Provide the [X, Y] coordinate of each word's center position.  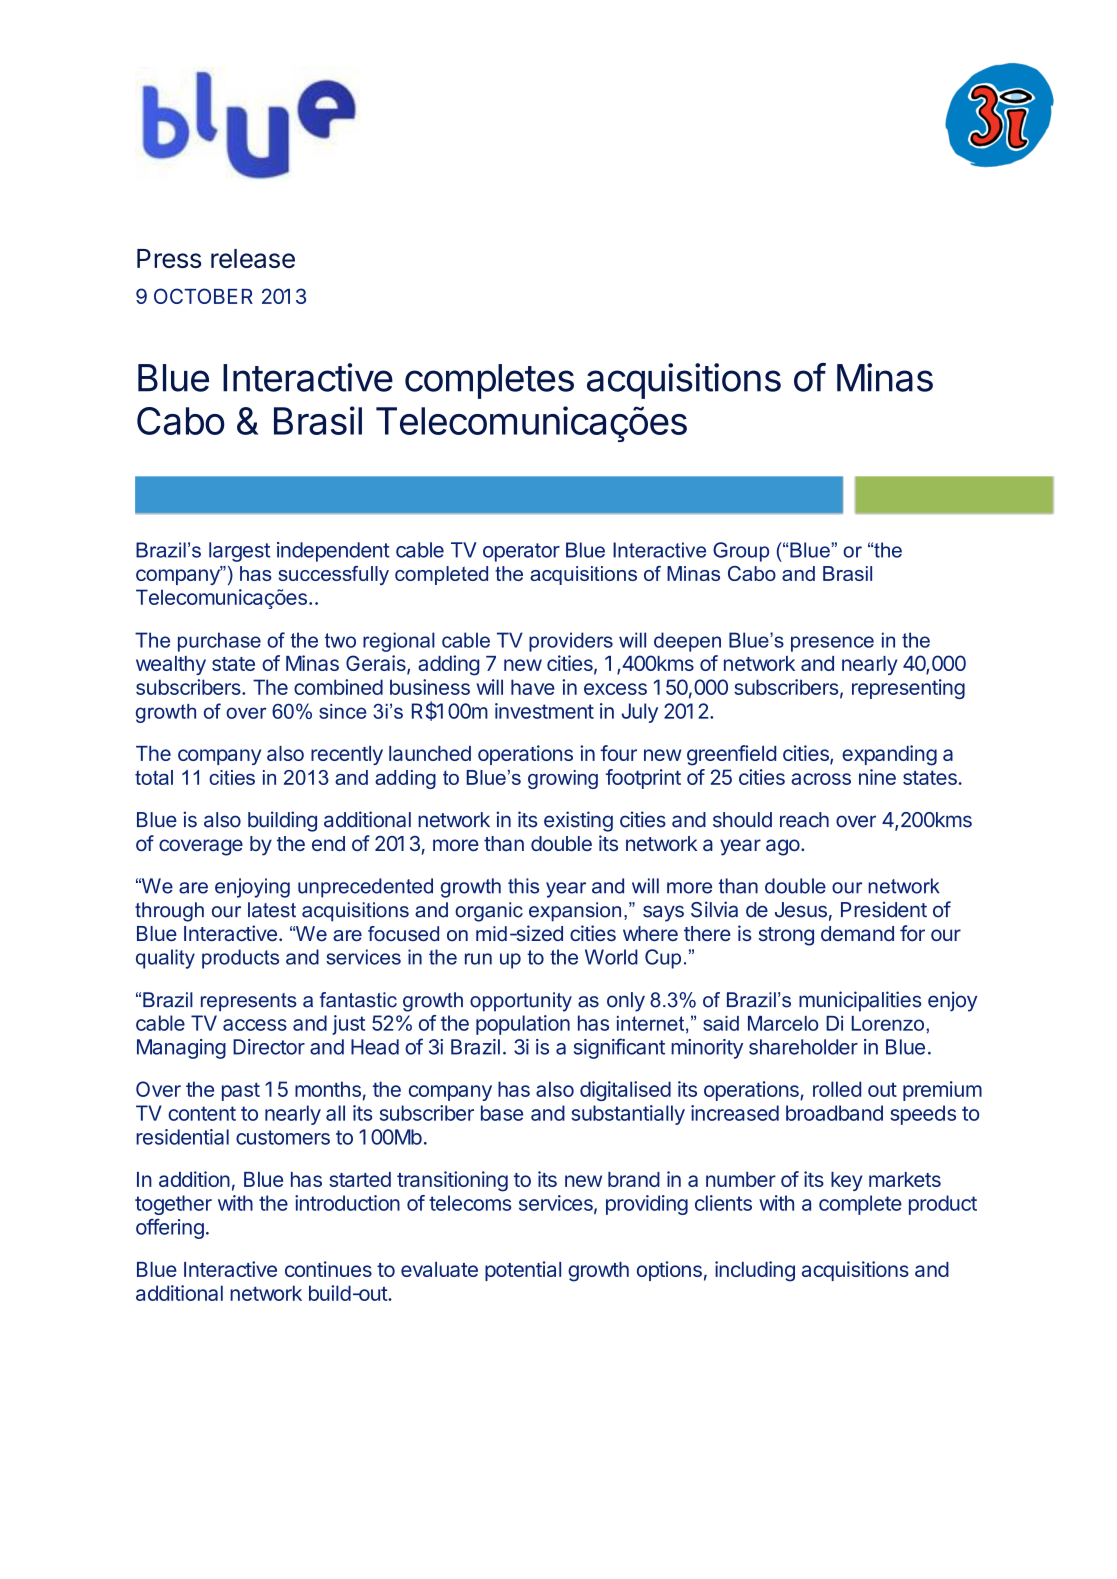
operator [521, 552]
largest [239, 552]
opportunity [521, 1002]
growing [563, 779]
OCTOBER [203, 296]
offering [170, 1229]
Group [741, 552]
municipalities [860, 1001]
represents [249, 1002]
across [821, 779]
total [154, 777]
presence [832, 644]
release [253, 258]
